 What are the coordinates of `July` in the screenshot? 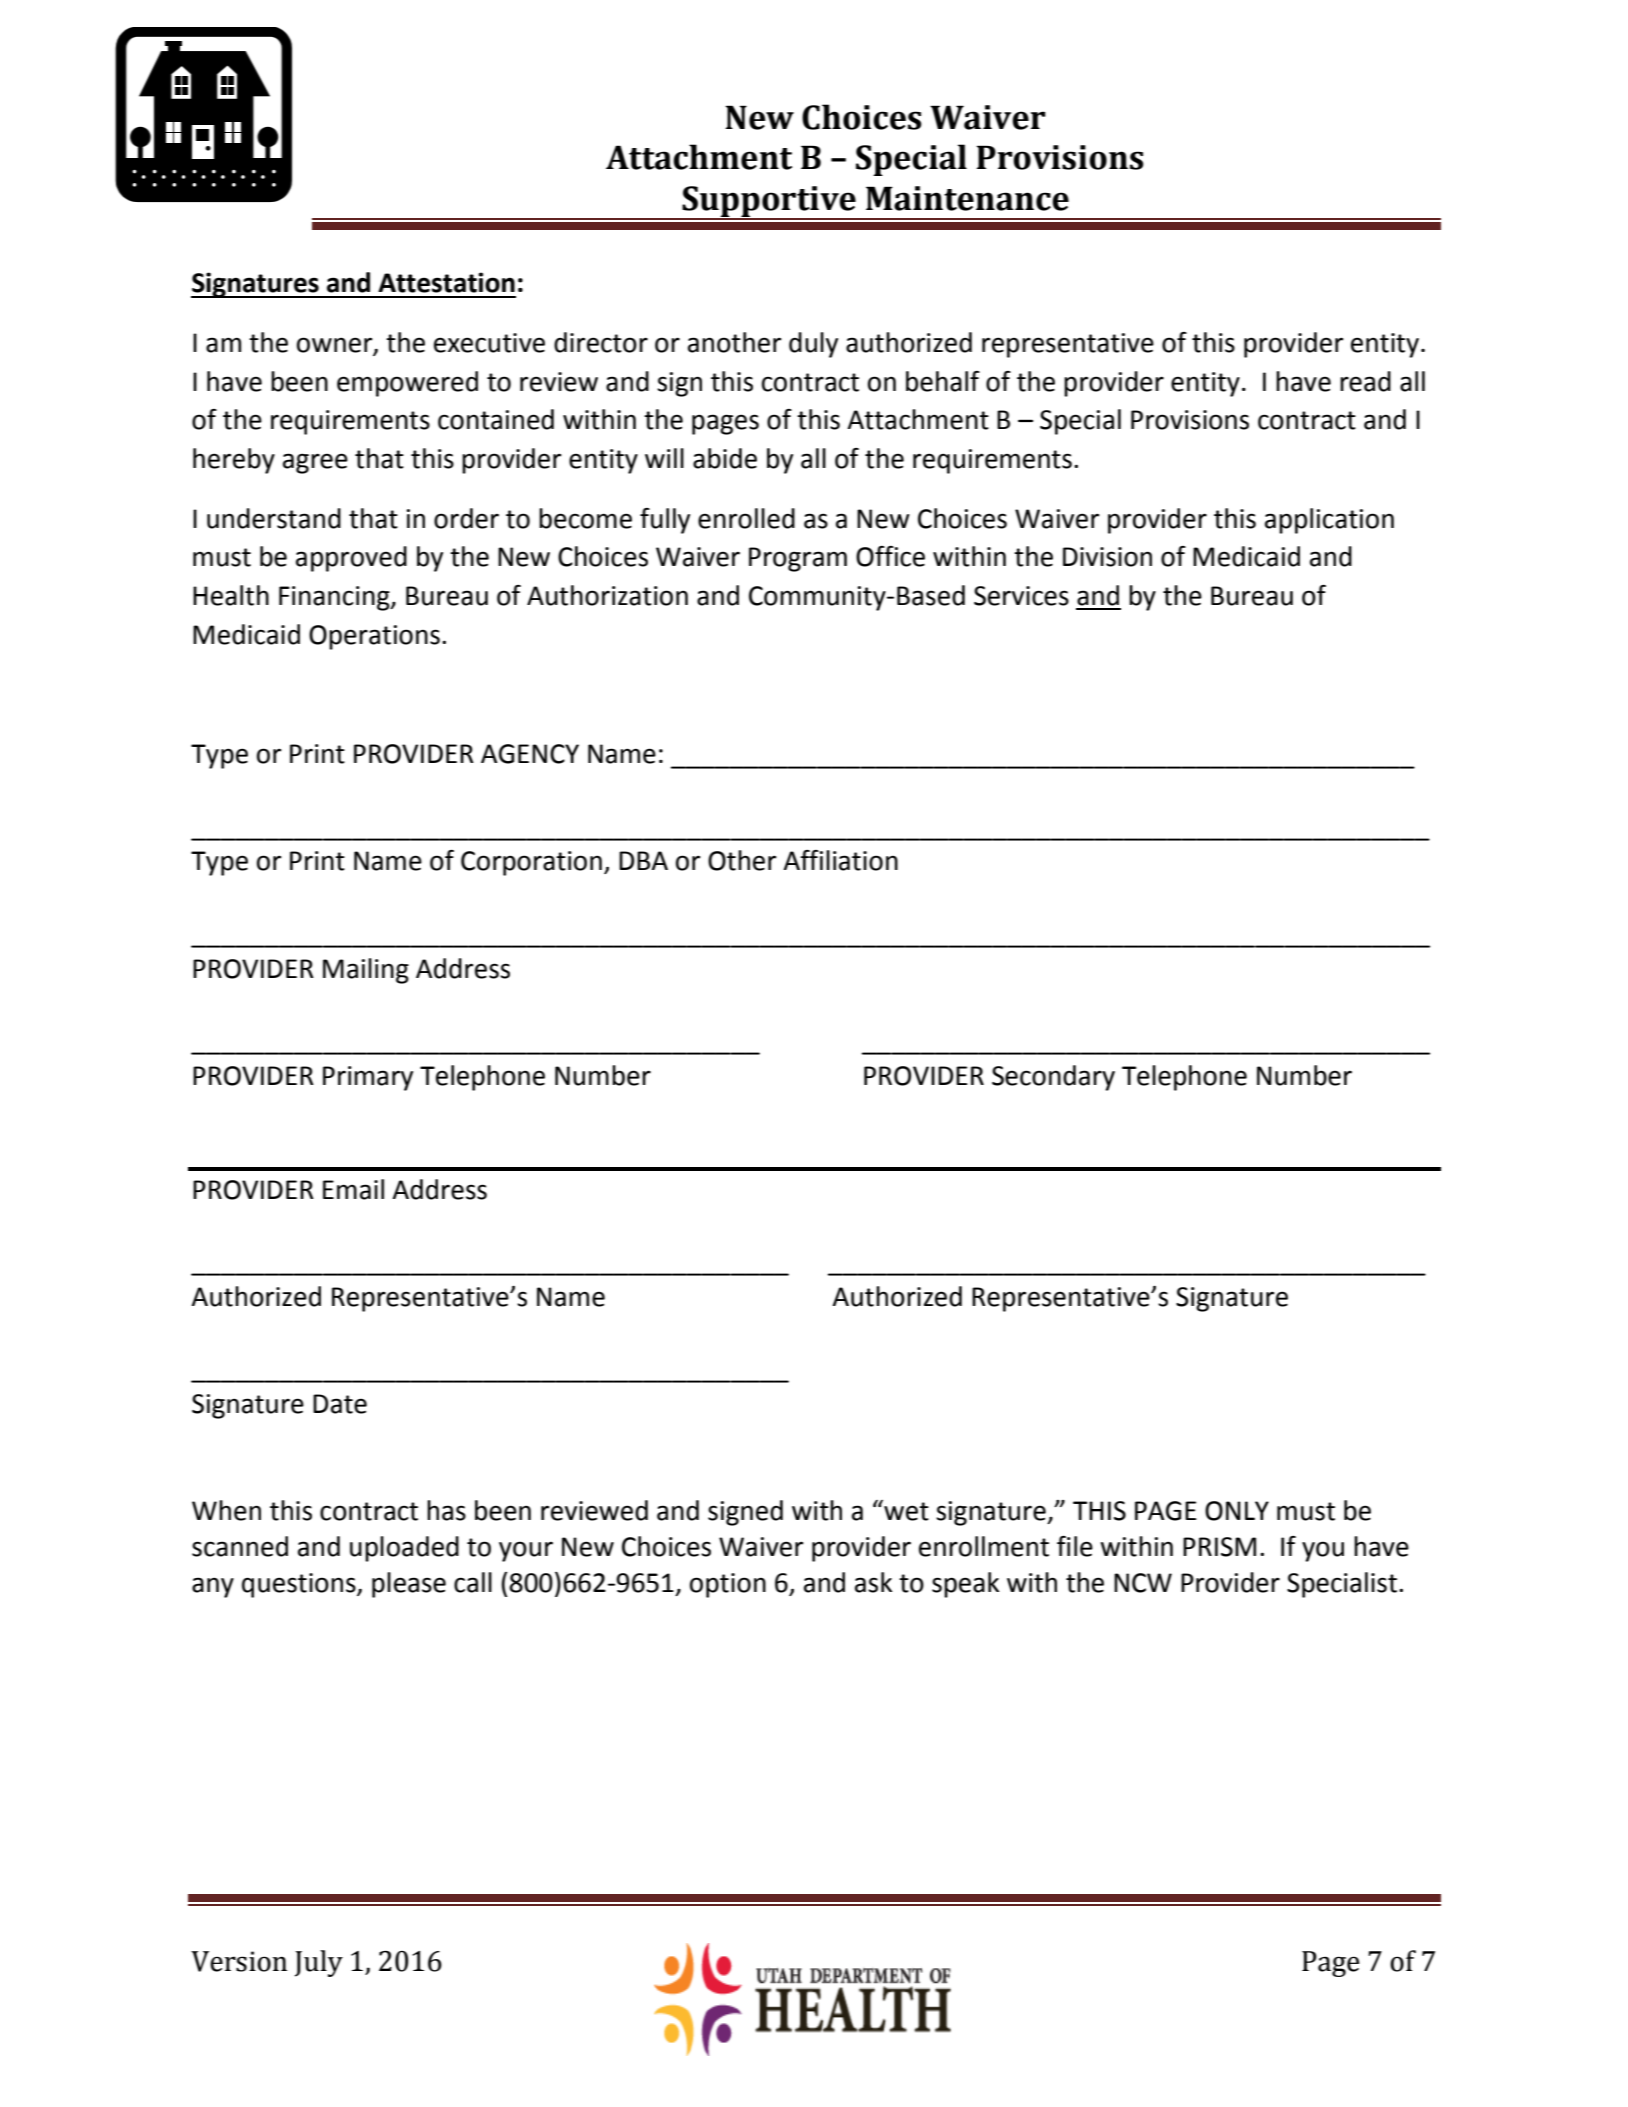 It's located at (319, 1963).
